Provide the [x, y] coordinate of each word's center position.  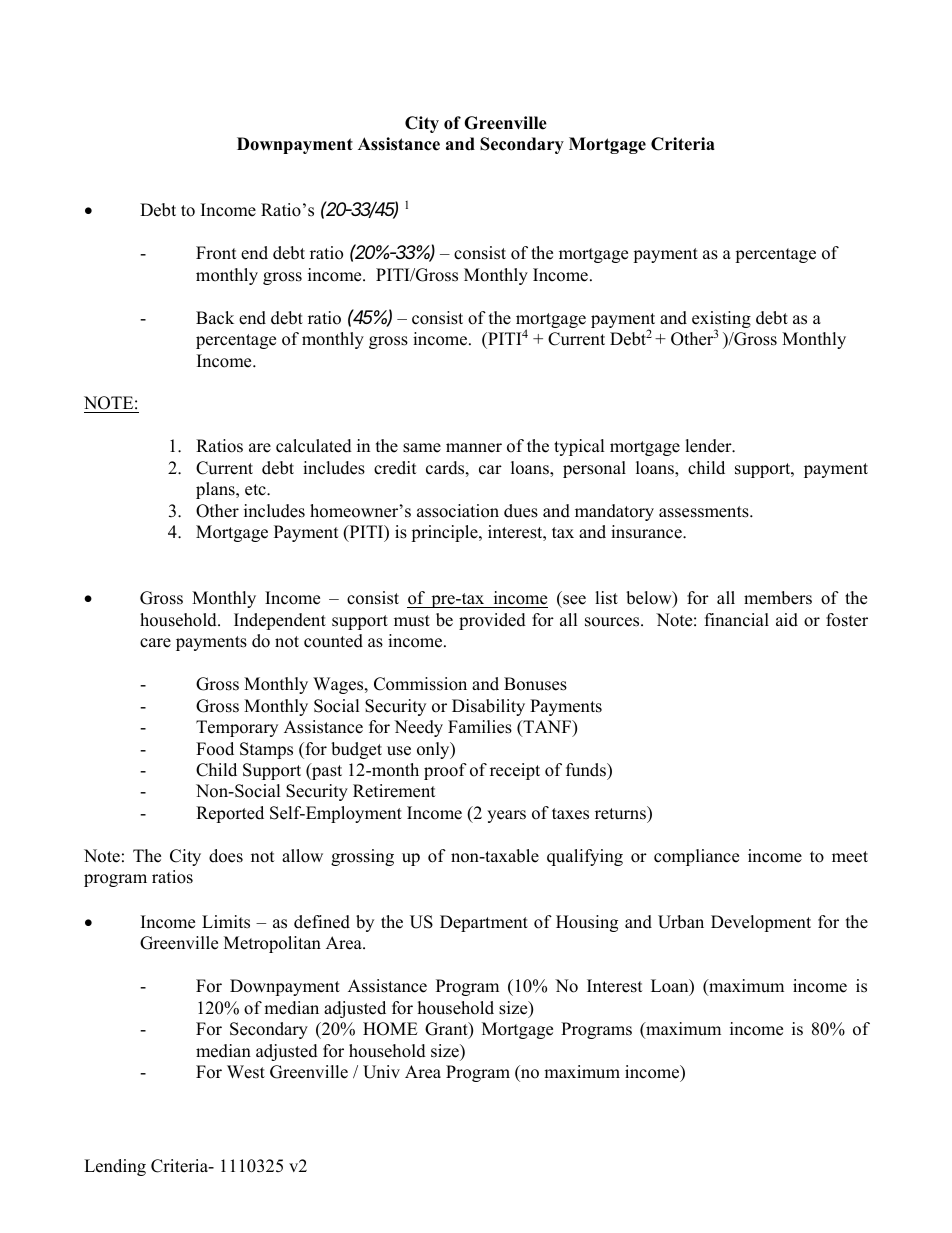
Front [216, 253]
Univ [381, 1072]
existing [721, 321]
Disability [488, 707]
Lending [115, 1167]
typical [579, 447]
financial [737, 620]
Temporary [237, 728]
